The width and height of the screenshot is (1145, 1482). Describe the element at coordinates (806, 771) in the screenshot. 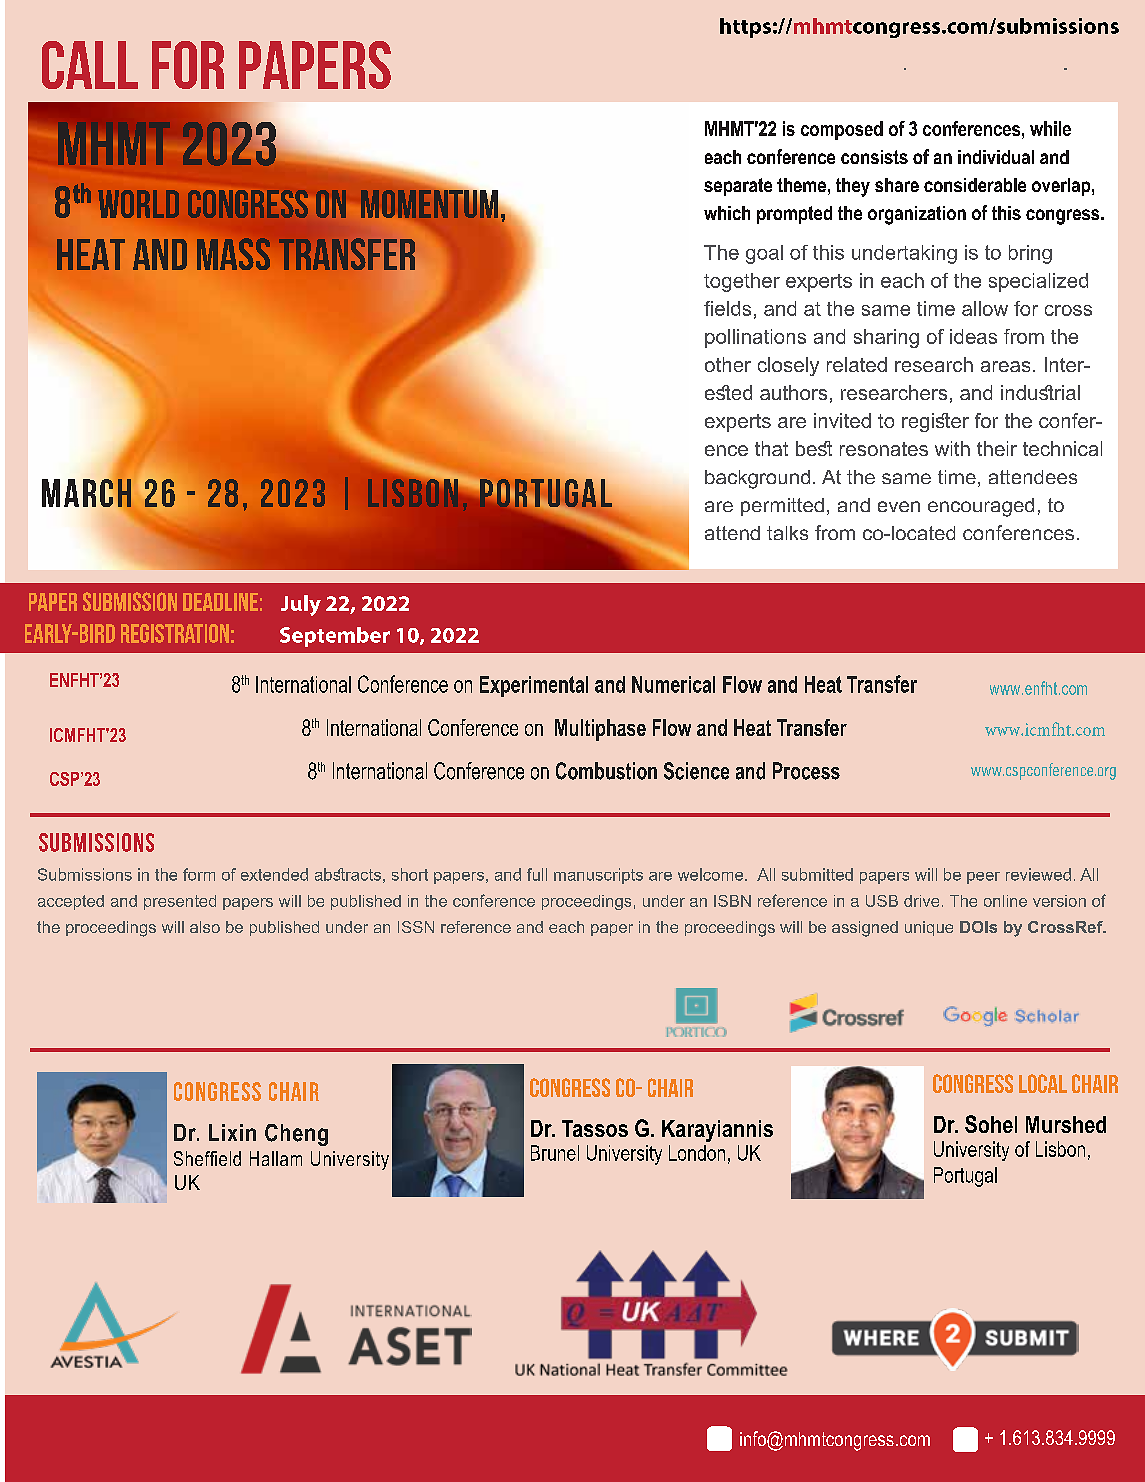

I see `Process` at that location.
